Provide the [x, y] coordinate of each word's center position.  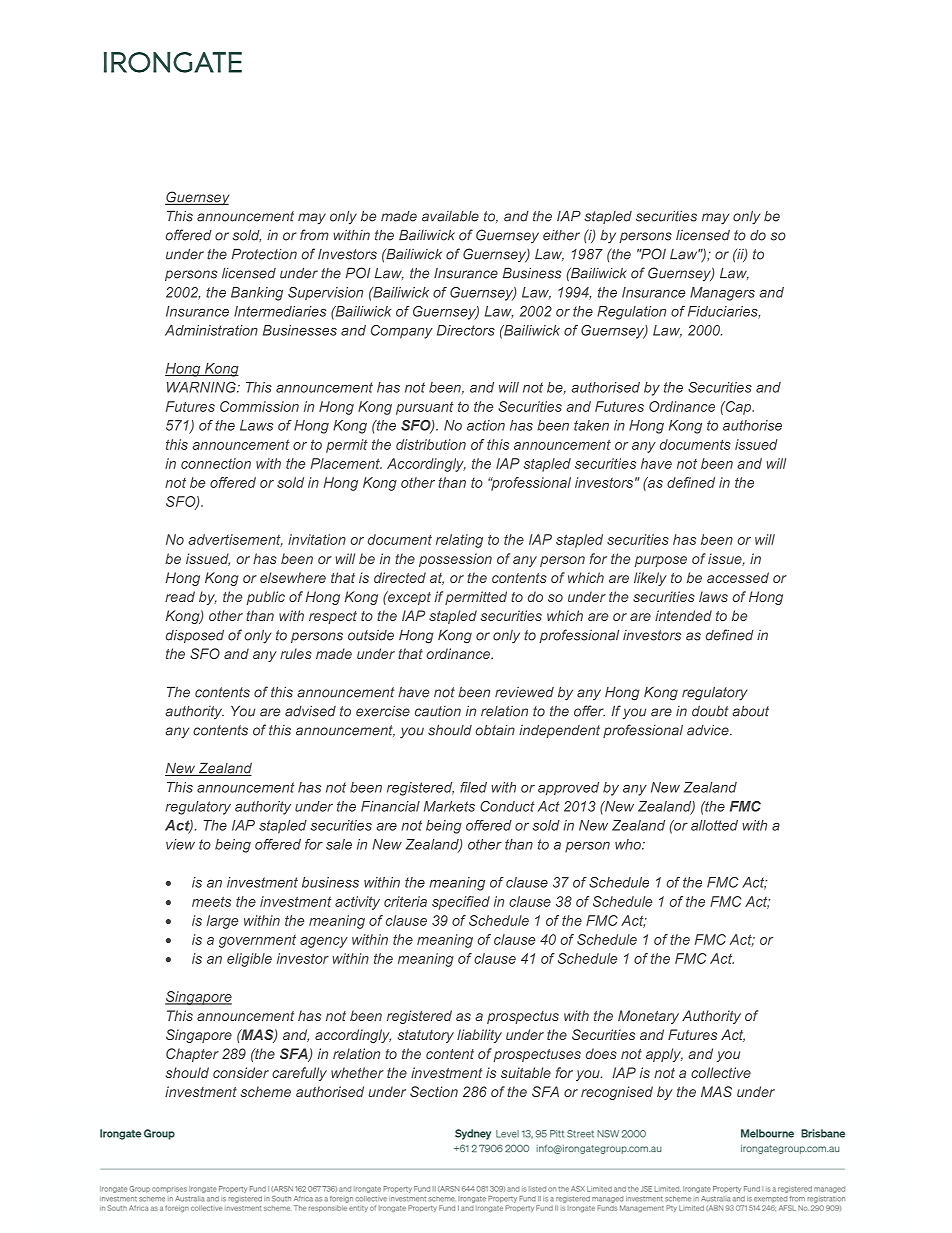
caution [438, 711]
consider [241, 1072]
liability [479, 1036]
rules [296, 653]
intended [683, 615]
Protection [264, 254]
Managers [722, 294]
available [450, 216]
